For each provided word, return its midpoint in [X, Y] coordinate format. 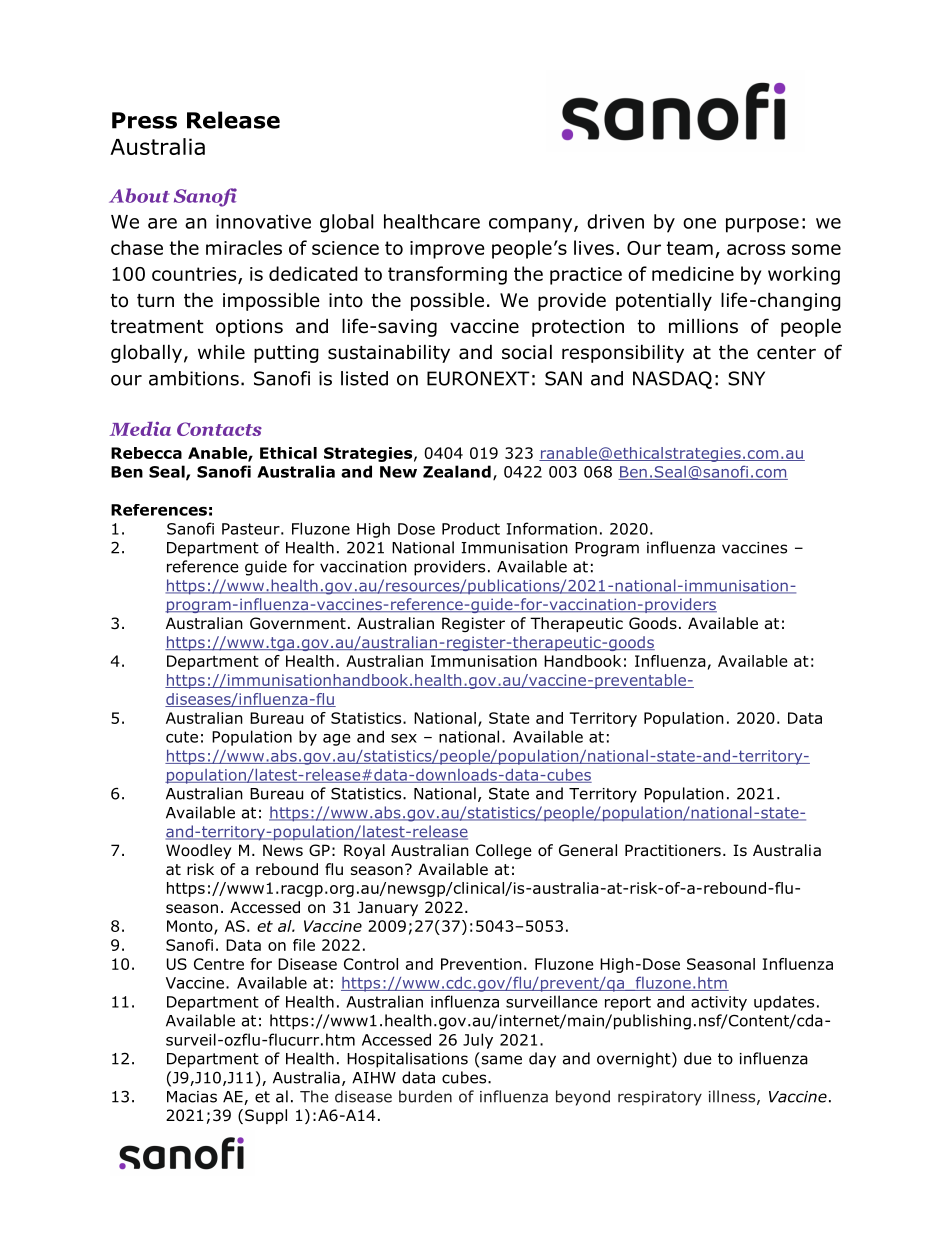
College [504, 851]
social [527, 352]
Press [144, 120]
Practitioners [673, 850]
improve [447, 250]
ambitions [194, 378]
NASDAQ [672, 380]
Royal [364, 851]
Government [298, 623]
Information [552, 528]
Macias [192, 1097]
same [502, 1060]
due [698, 1058]
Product [471, 528]
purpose [762, 225]
